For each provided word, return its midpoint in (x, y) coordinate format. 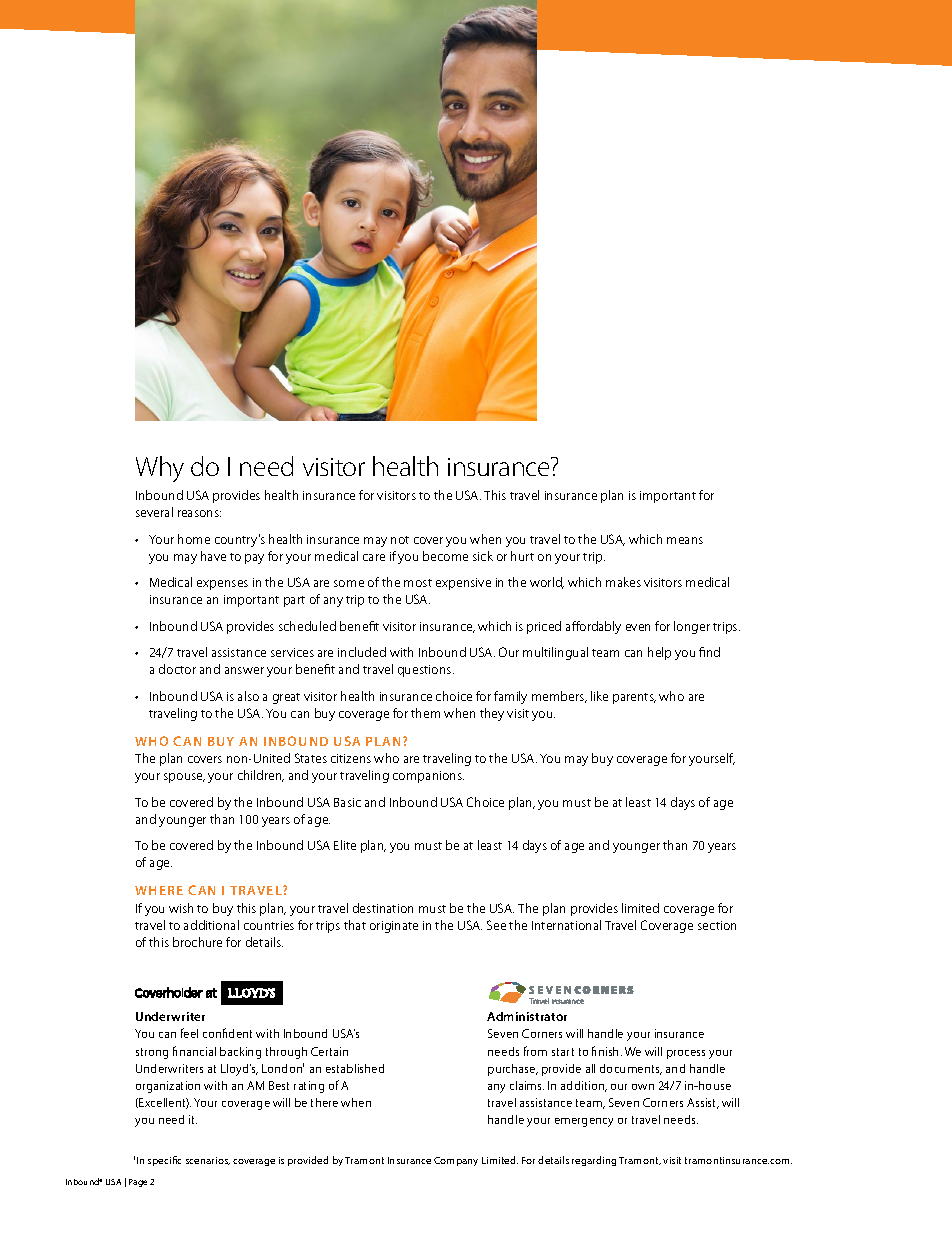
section (717, 925)
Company (456, 1161)
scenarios (208, 1161)
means (685, 540)
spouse (184, 778)
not (400, 540)
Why (160, 469)
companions (428, 777)
